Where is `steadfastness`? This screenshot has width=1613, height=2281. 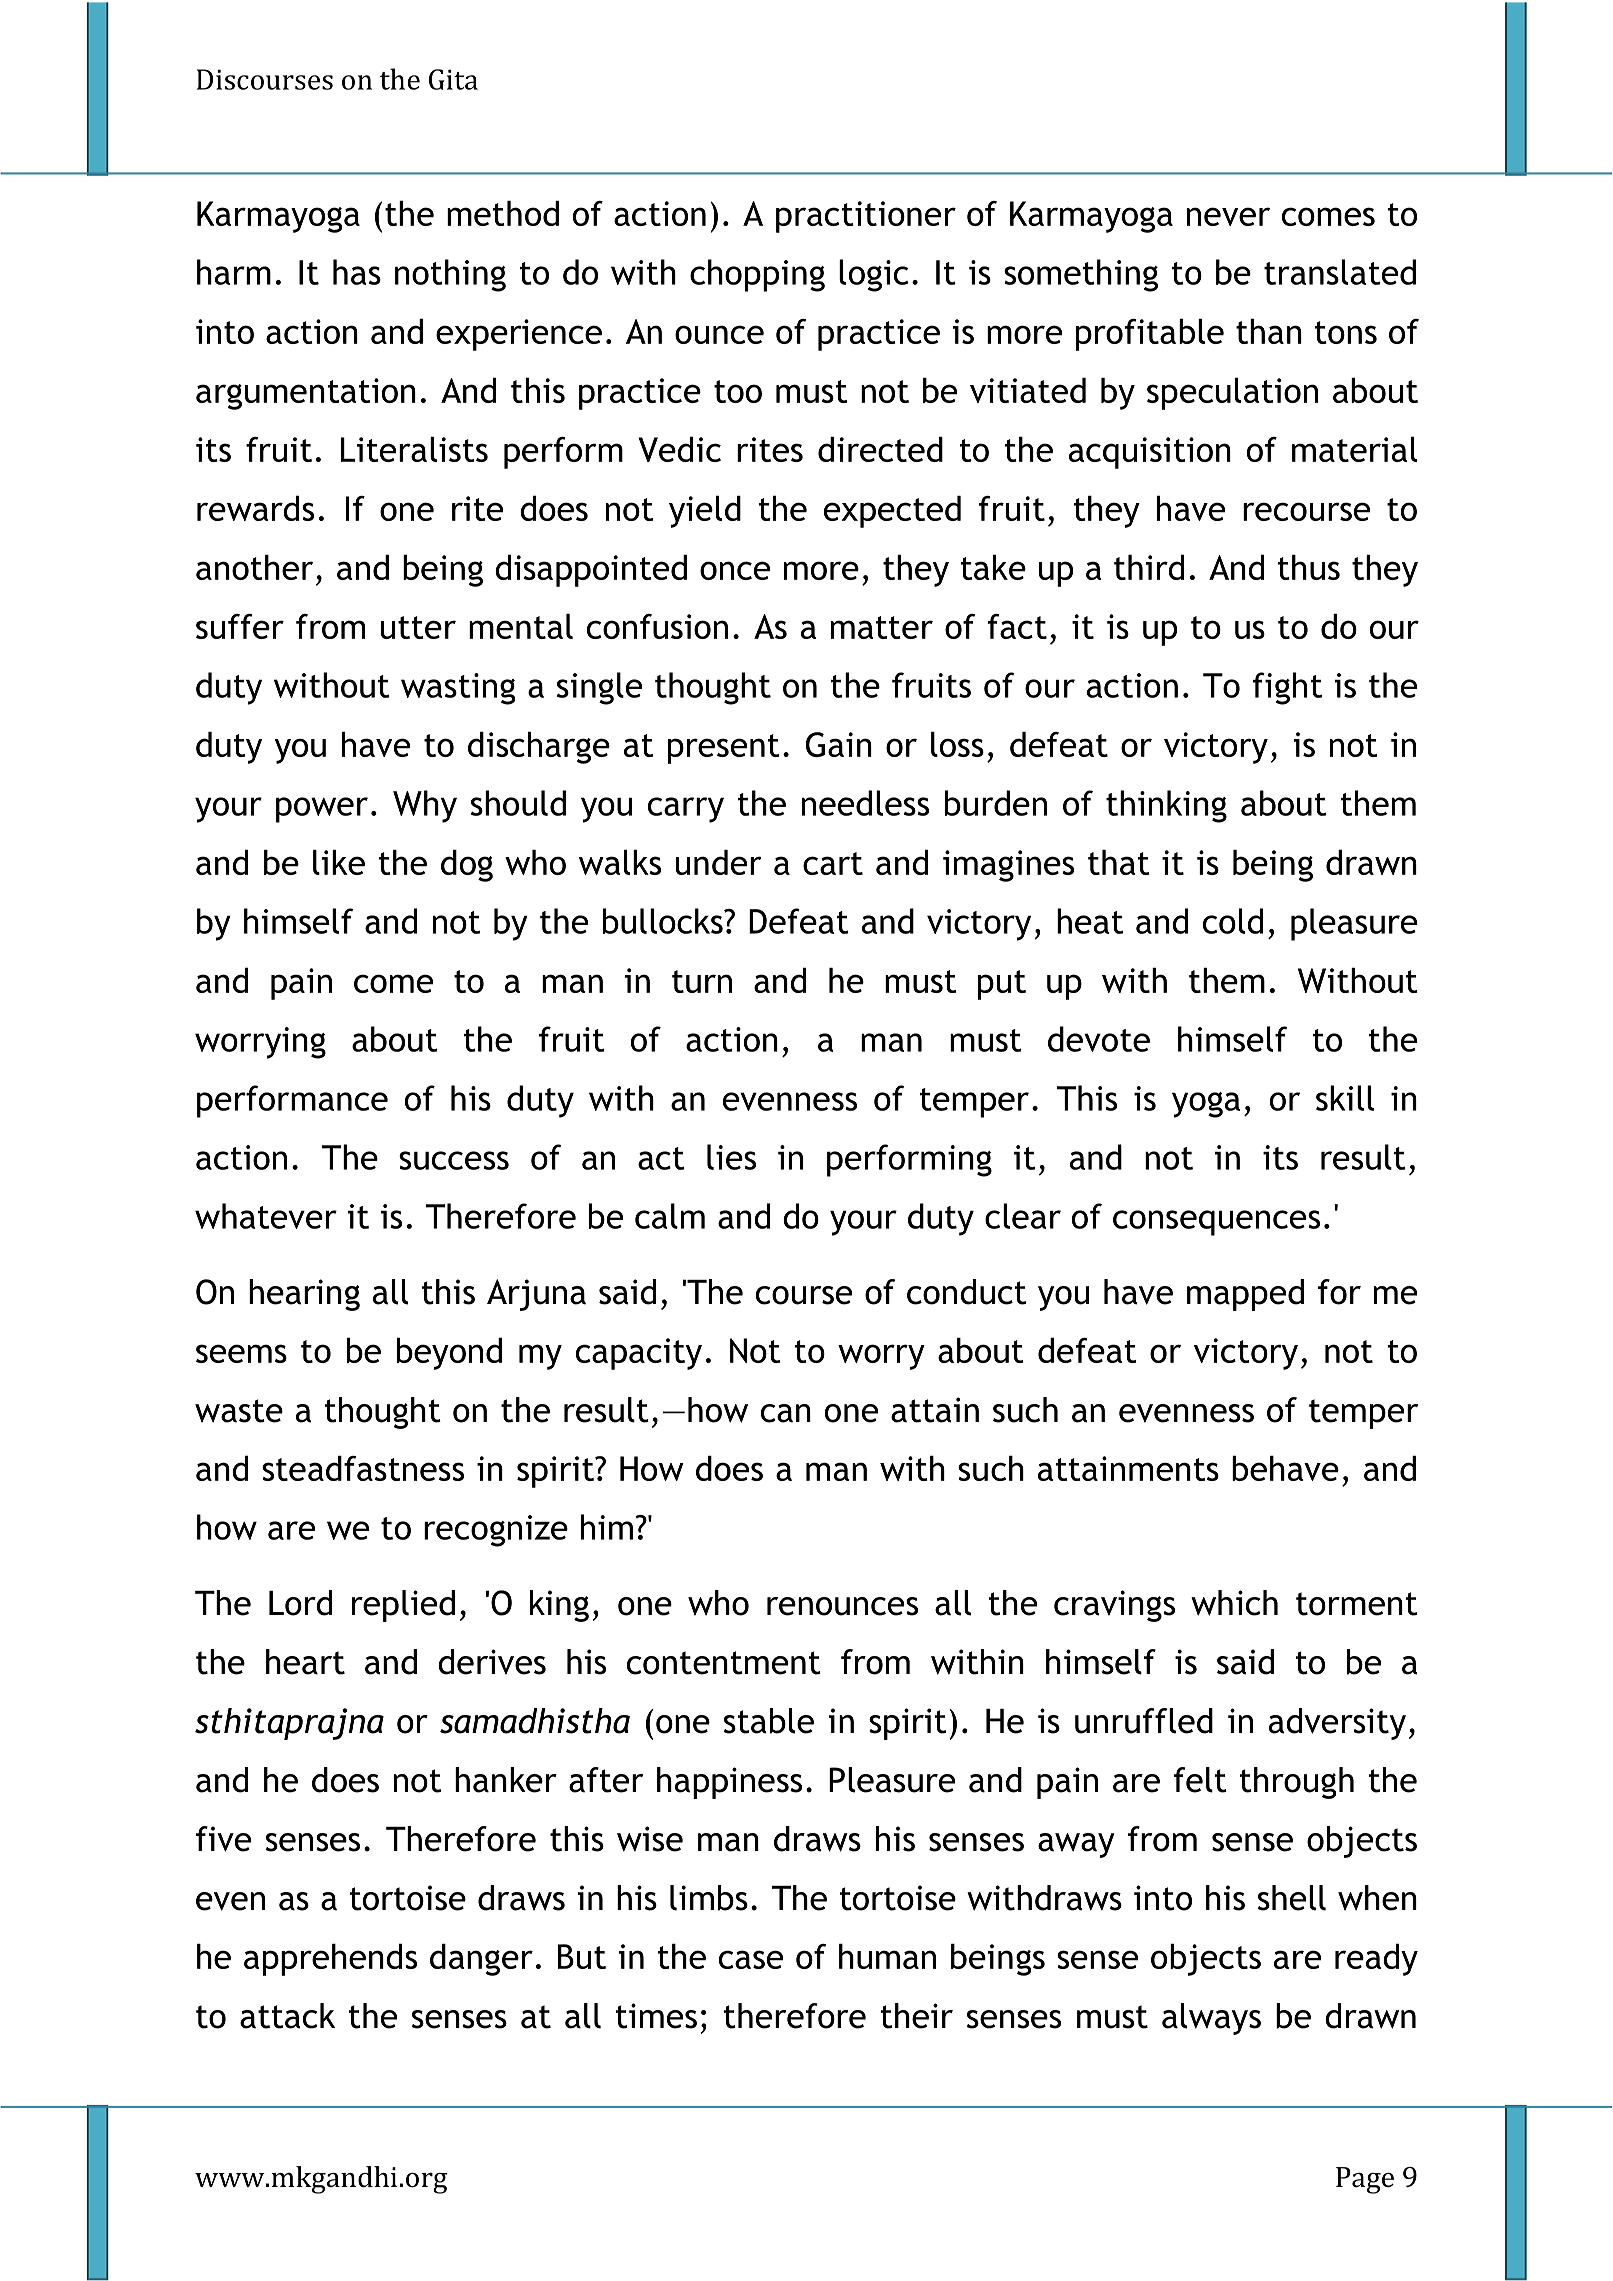 steadfastness is located at coordinates (363, 1468).
